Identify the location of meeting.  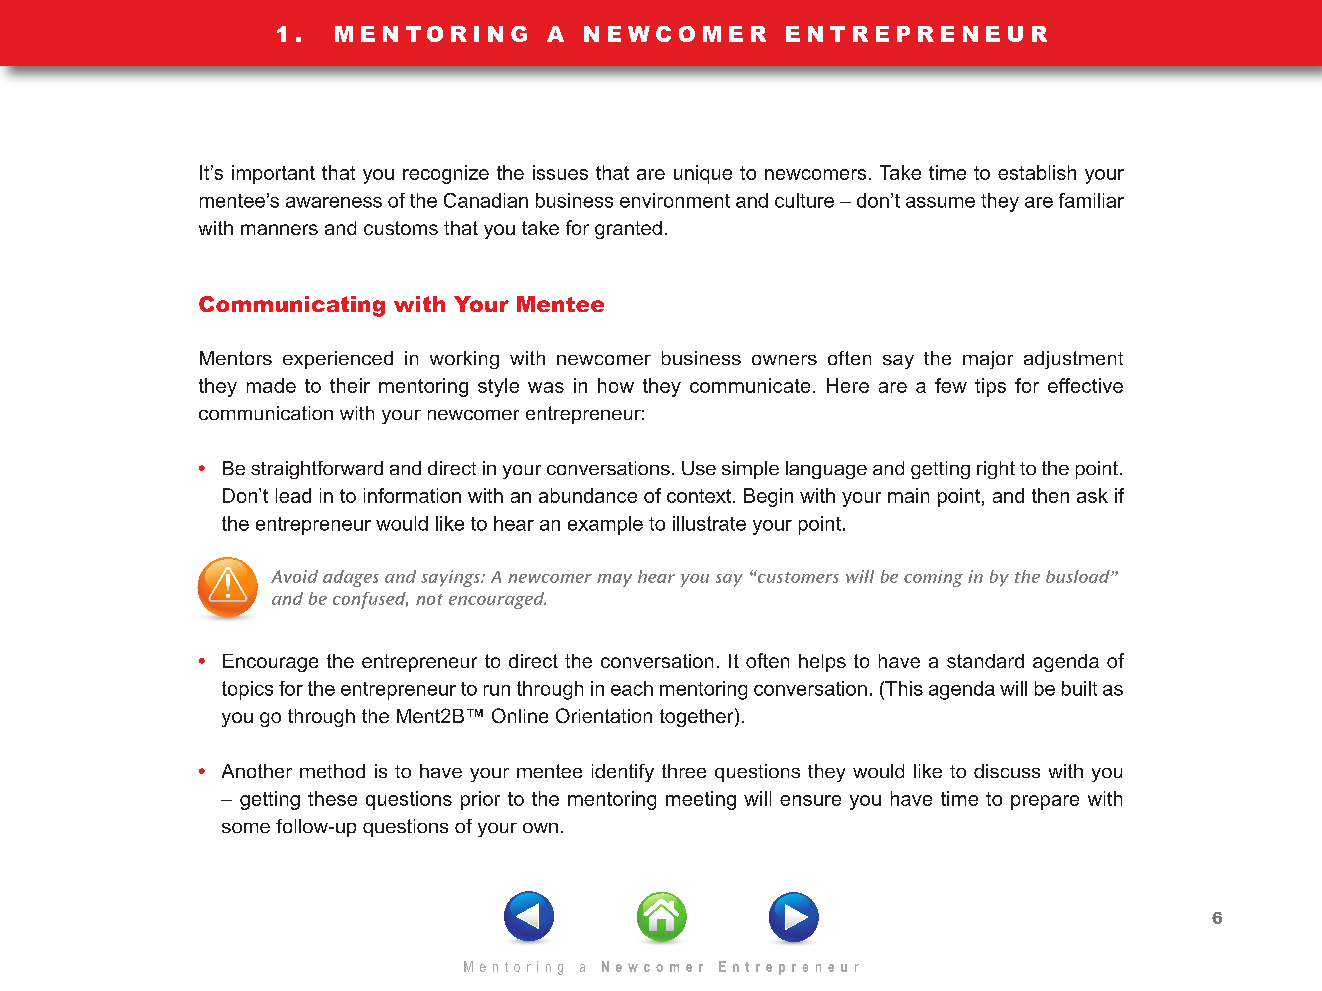
(701, 800).
